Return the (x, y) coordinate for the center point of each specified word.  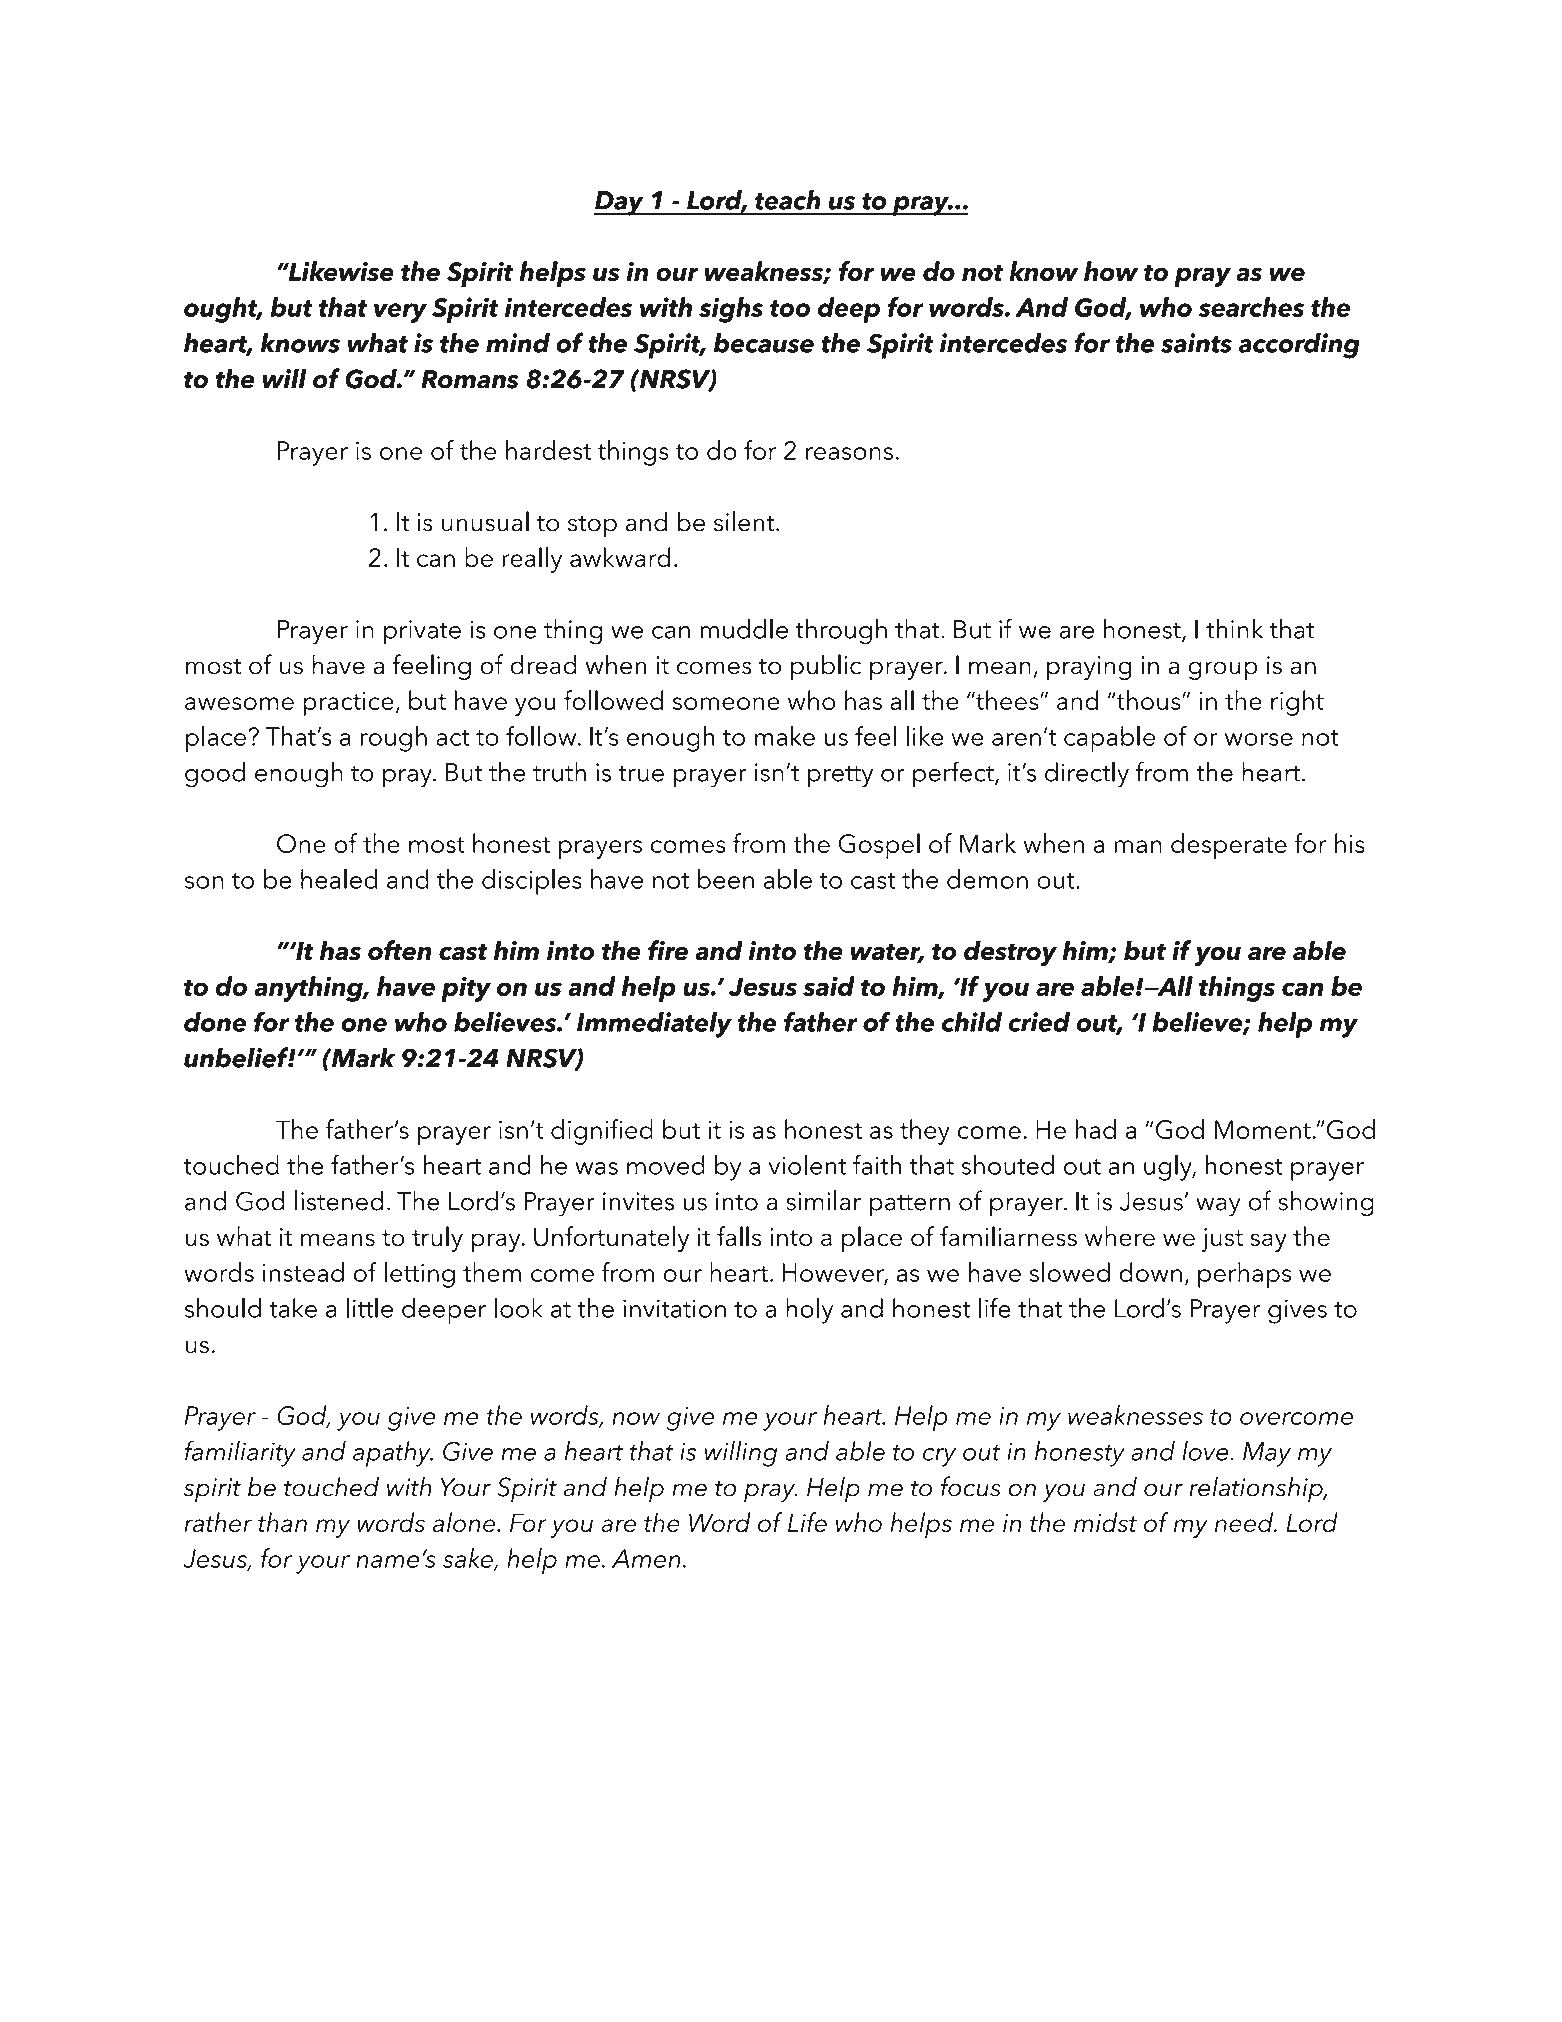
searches (1251, 307)
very (400, 313)
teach (788, 200)
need (1245, 1522)
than (282, 1522)
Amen (646, 1558)
